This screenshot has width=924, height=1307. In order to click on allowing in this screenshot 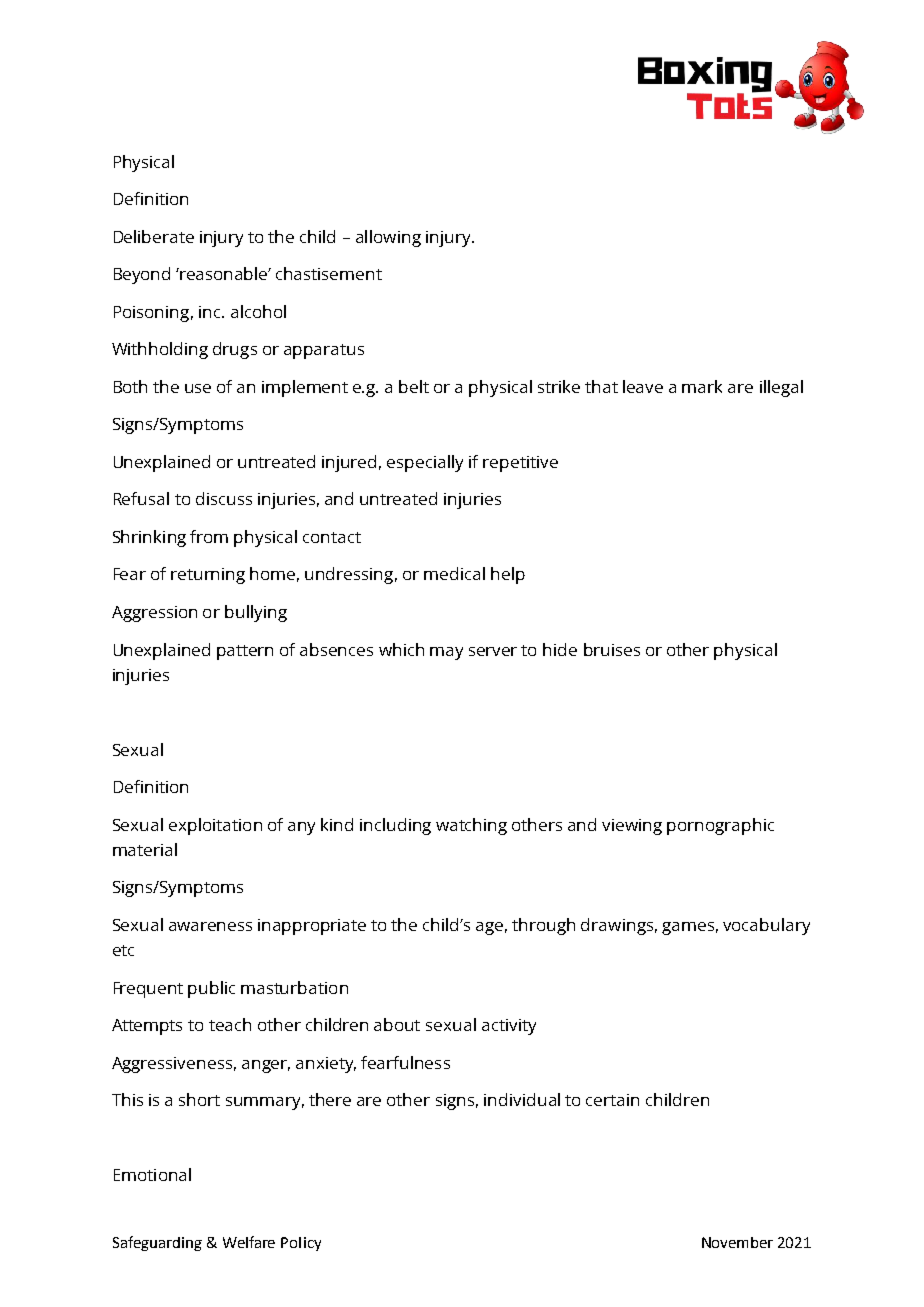, I will do `click(388, 238)`.
